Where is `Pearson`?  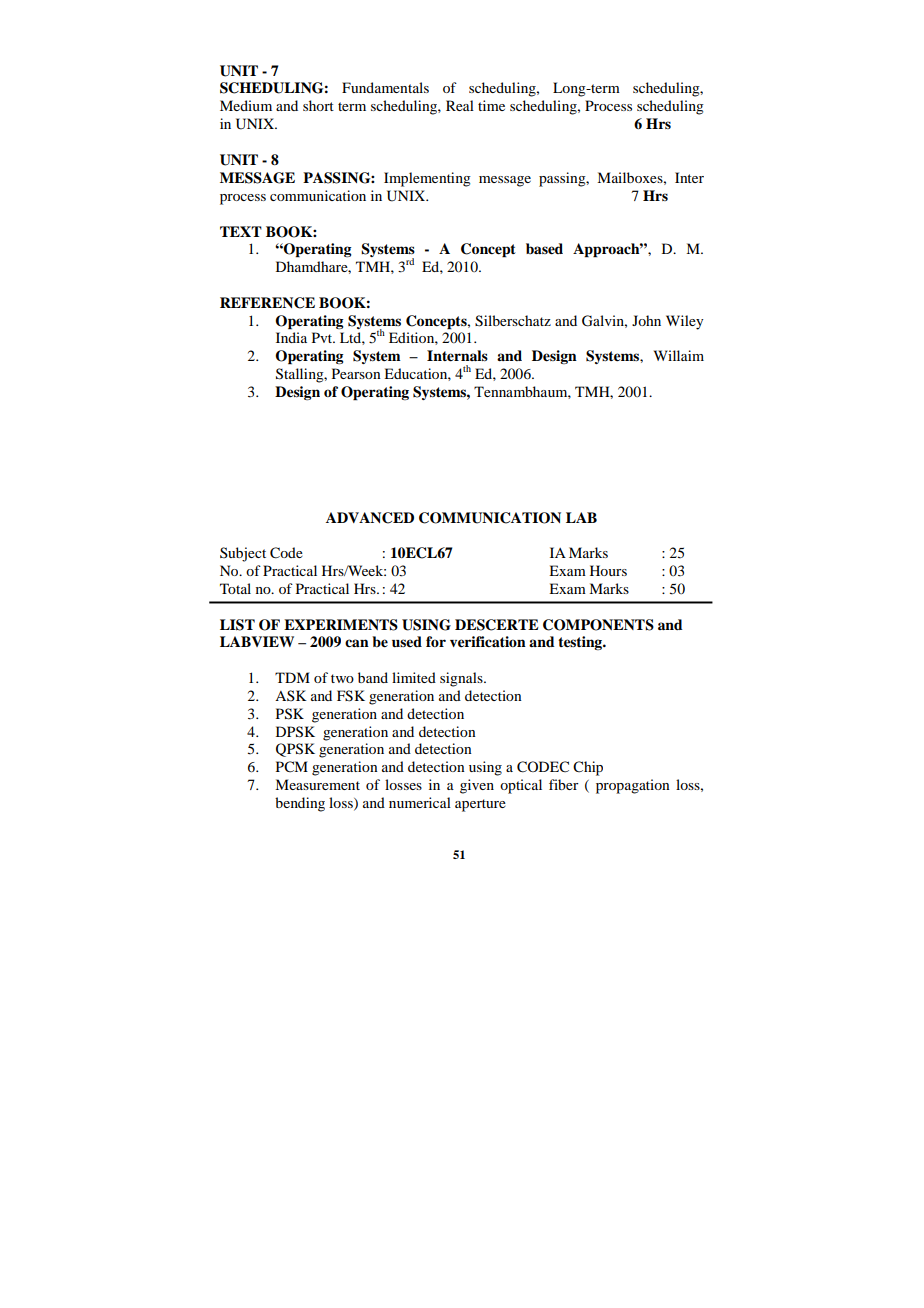 Pearson is located at coordinates (356, 373).
